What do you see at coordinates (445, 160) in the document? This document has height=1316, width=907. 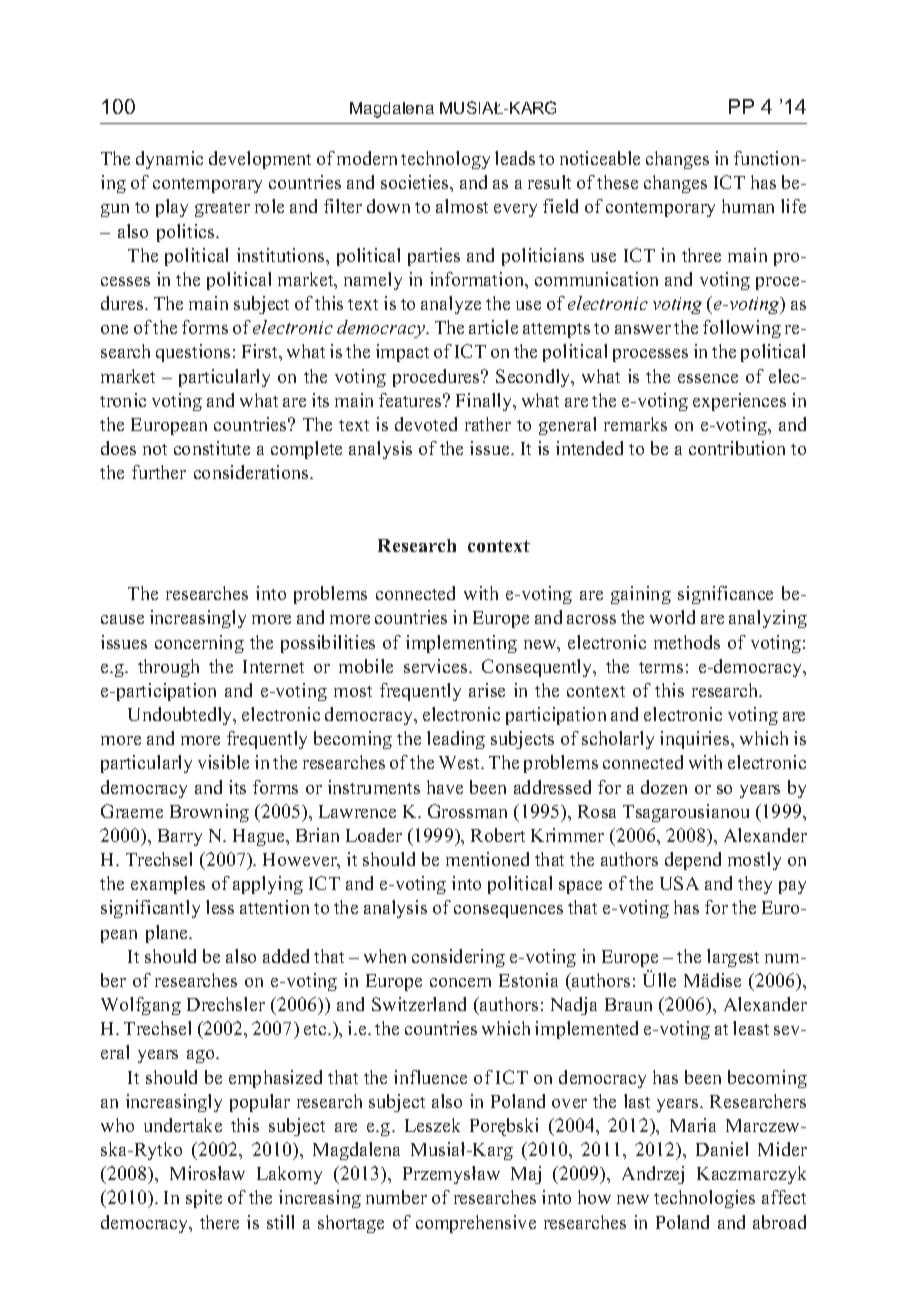 I see `technology` at bounding box center [445, 160].
